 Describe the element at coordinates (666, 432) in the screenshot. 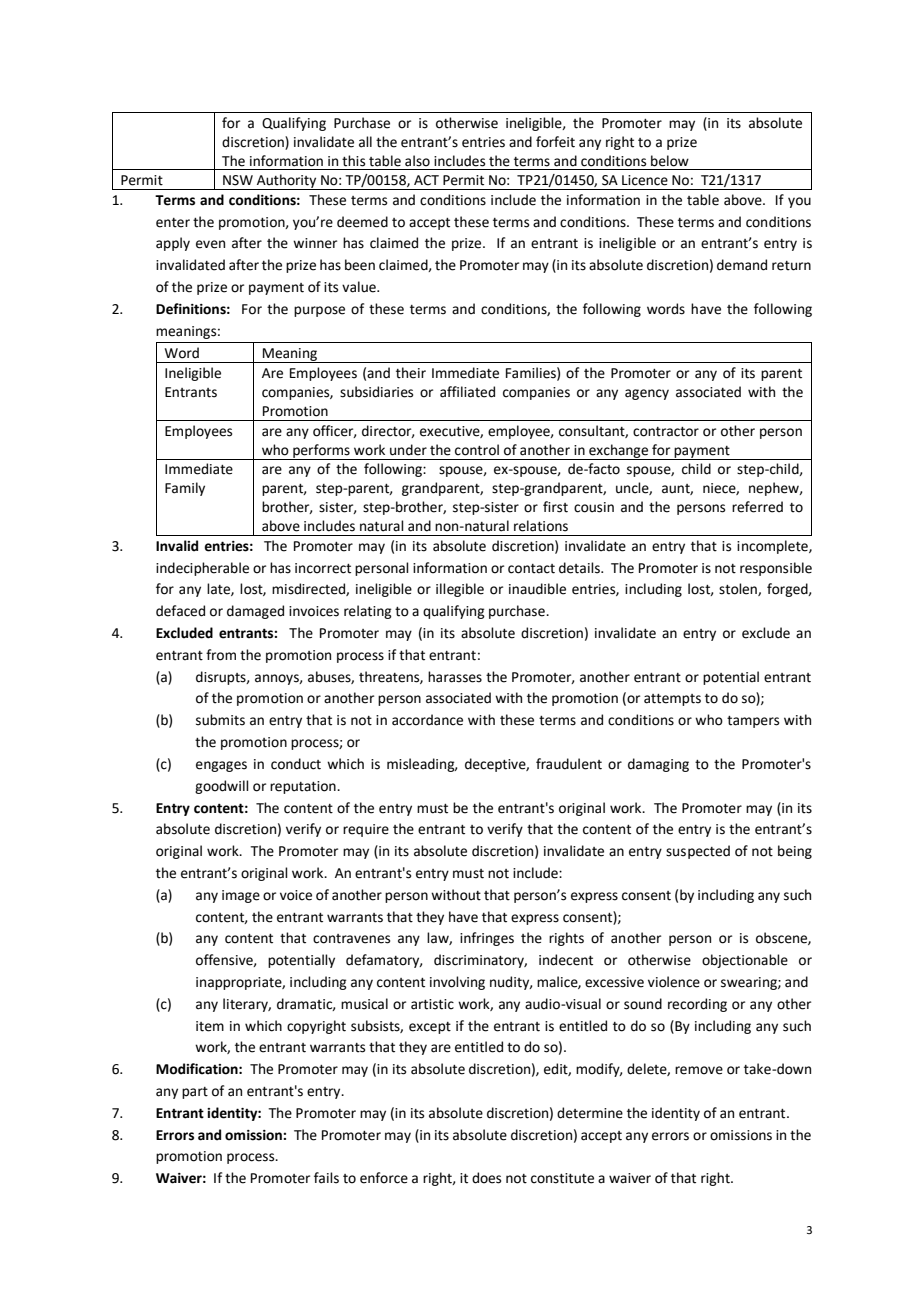

I see `contractor` at that location.
